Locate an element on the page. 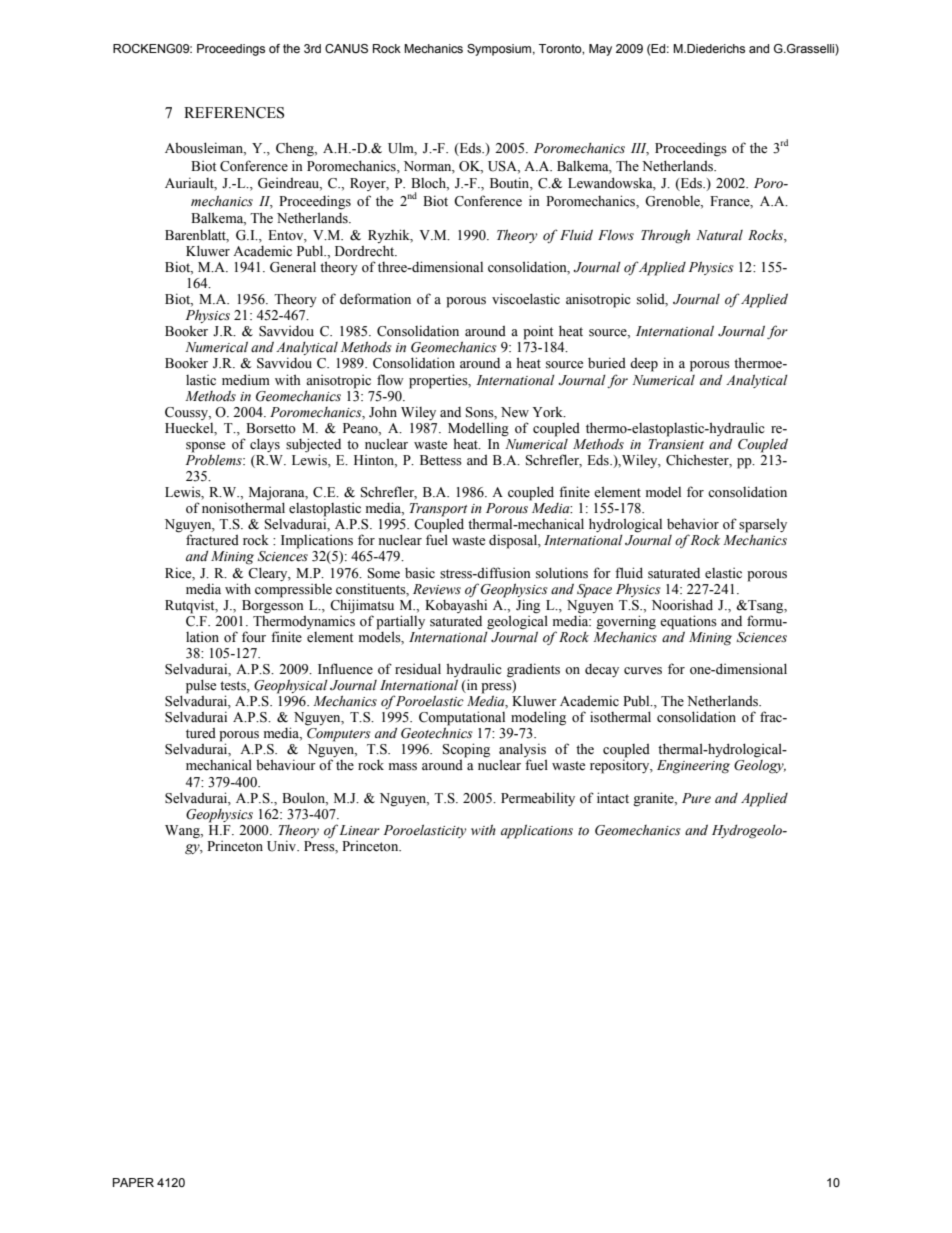 The width and height of the image is (952, 1233). four is located at coordinates (254, 636).
